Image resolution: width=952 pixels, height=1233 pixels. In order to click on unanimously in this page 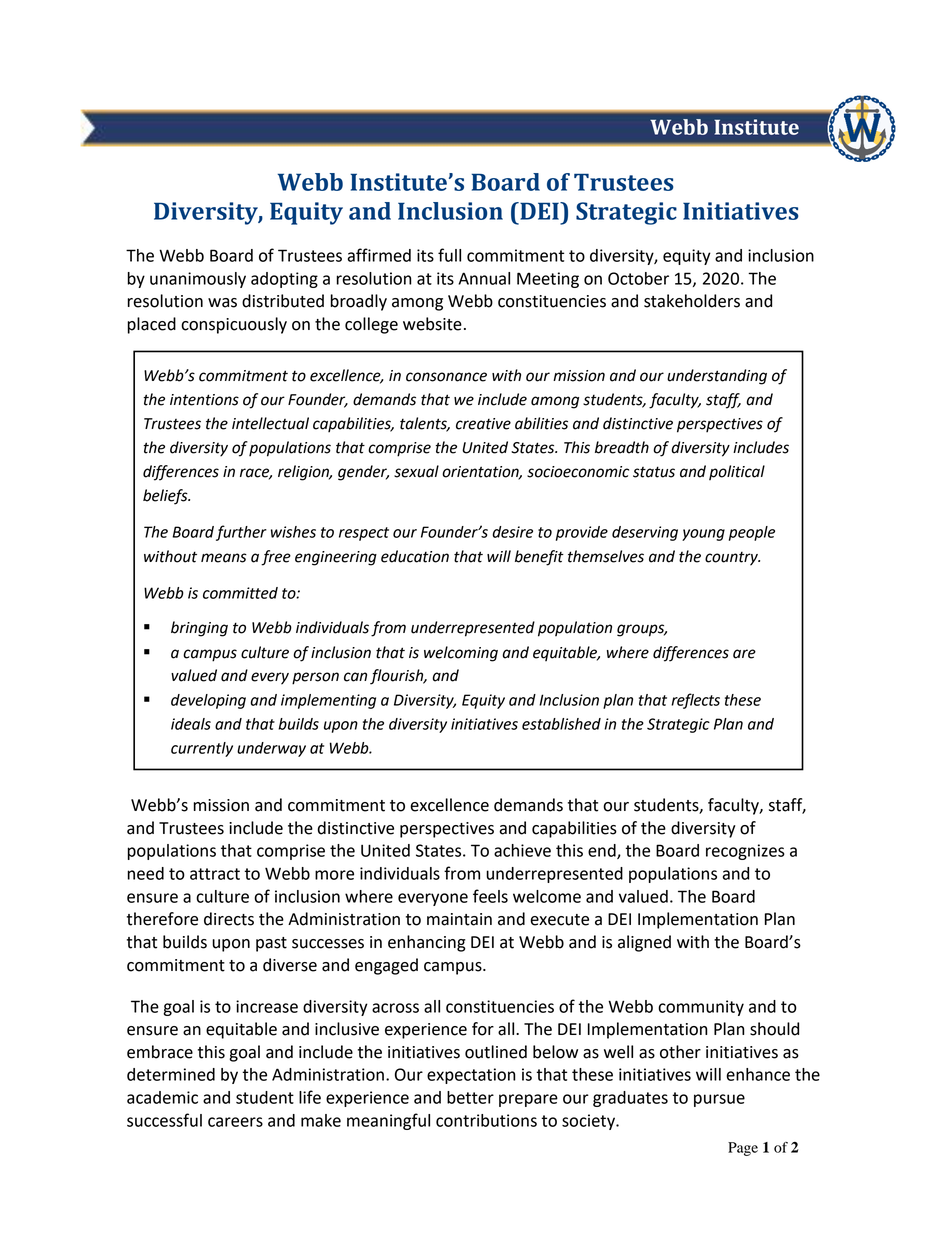, I will do `click(198, 280)`.
